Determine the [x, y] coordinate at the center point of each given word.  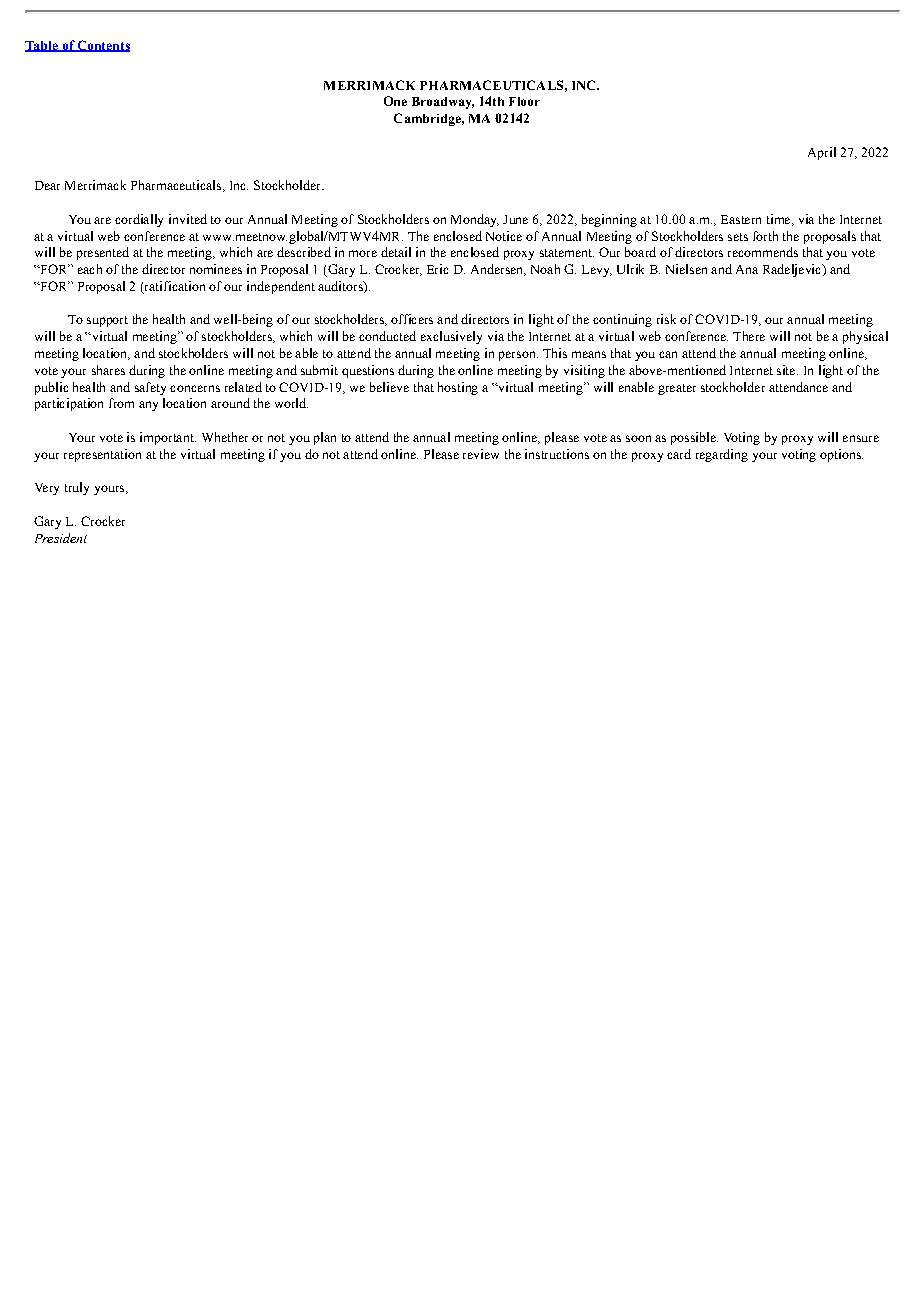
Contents [102, 46]
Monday [475, 220]
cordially [139, 220]
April [822, 153]
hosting [458, 388]
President [61, 538]
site [787, 370]
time [780, 220]
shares [108, 370]
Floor [524, 101]
